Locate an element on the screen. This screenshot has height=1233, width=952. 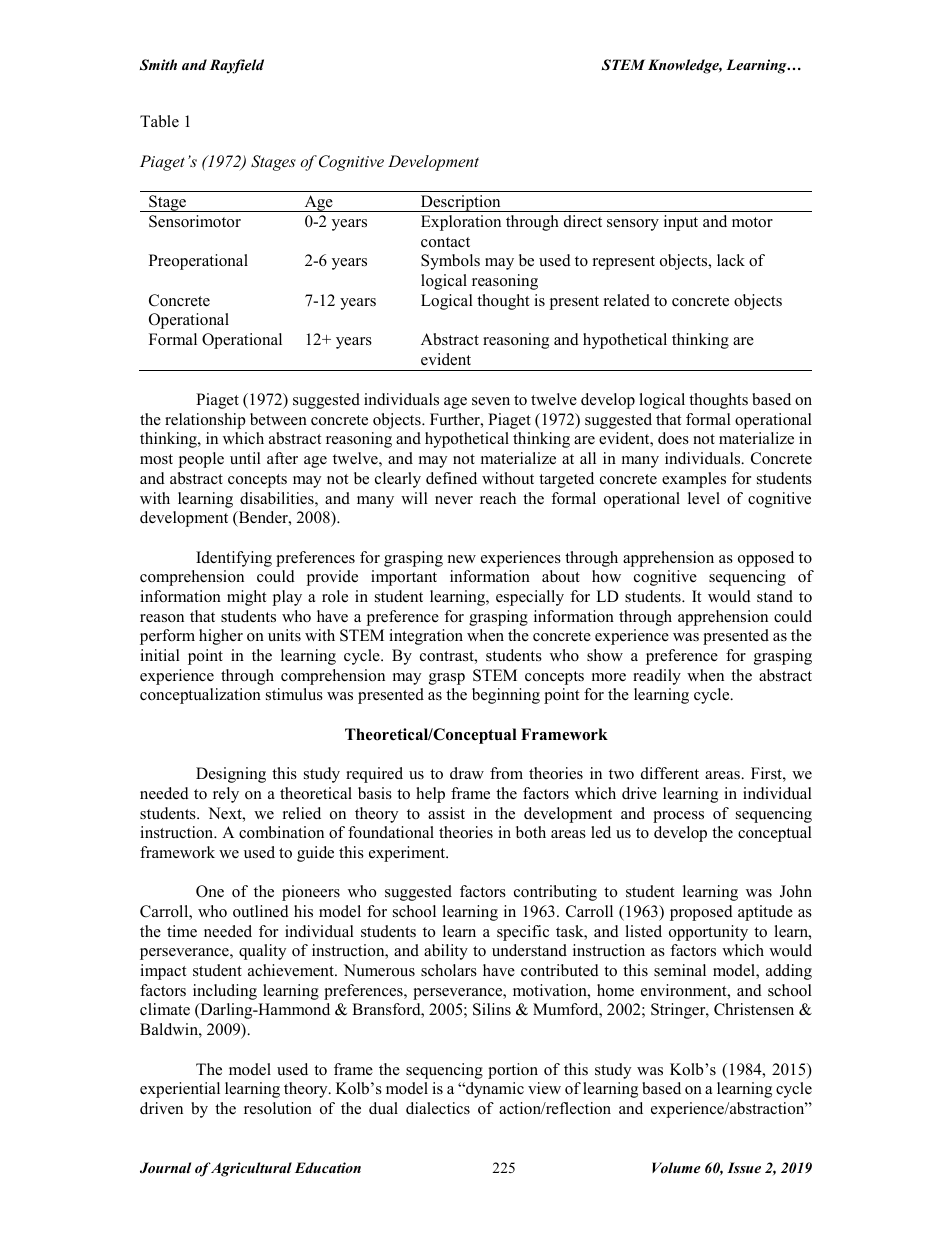
never is located at coordinates (454, 500).
